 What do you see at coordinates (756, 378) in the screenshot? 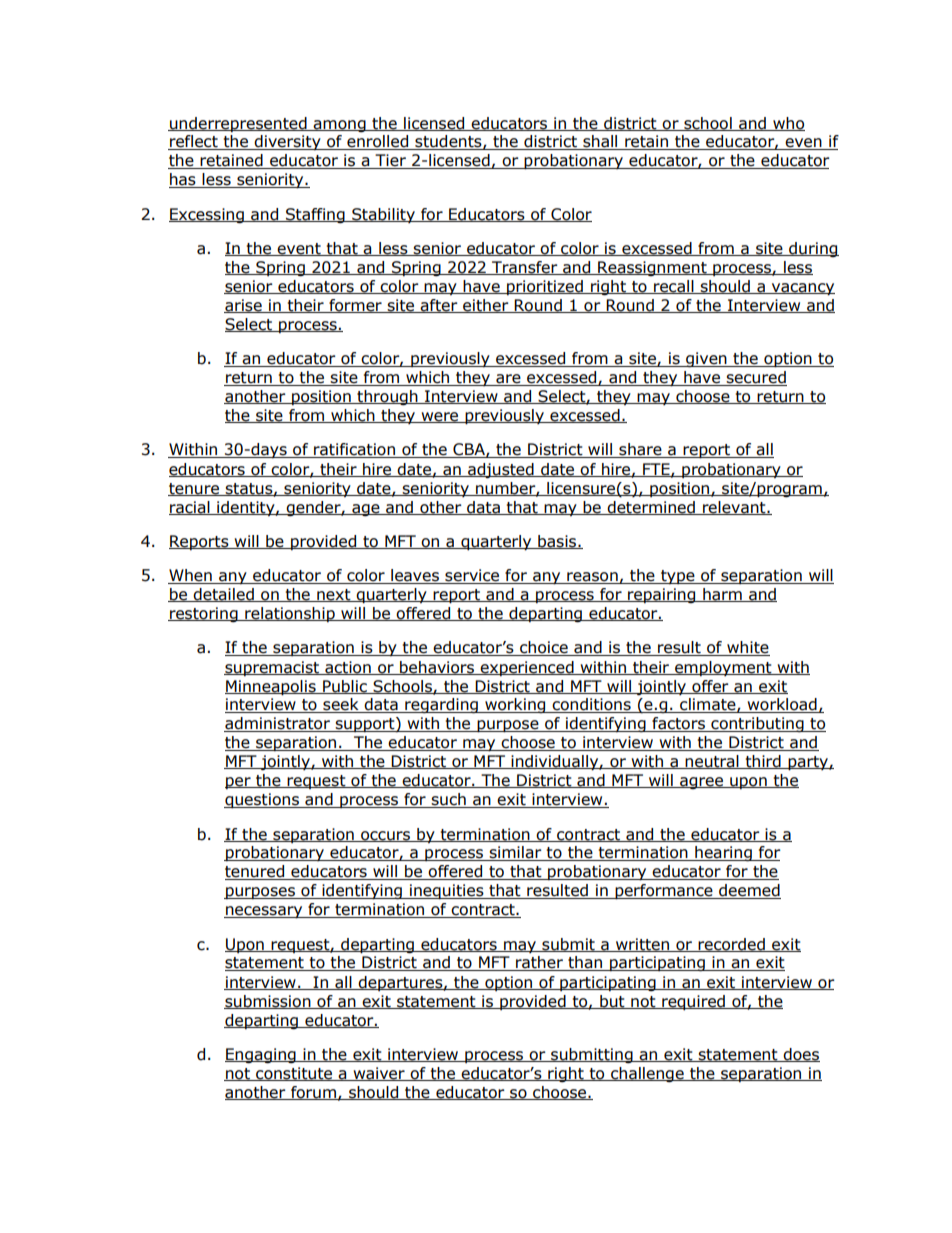
I see `secured` at bounding box center [756, 378].
